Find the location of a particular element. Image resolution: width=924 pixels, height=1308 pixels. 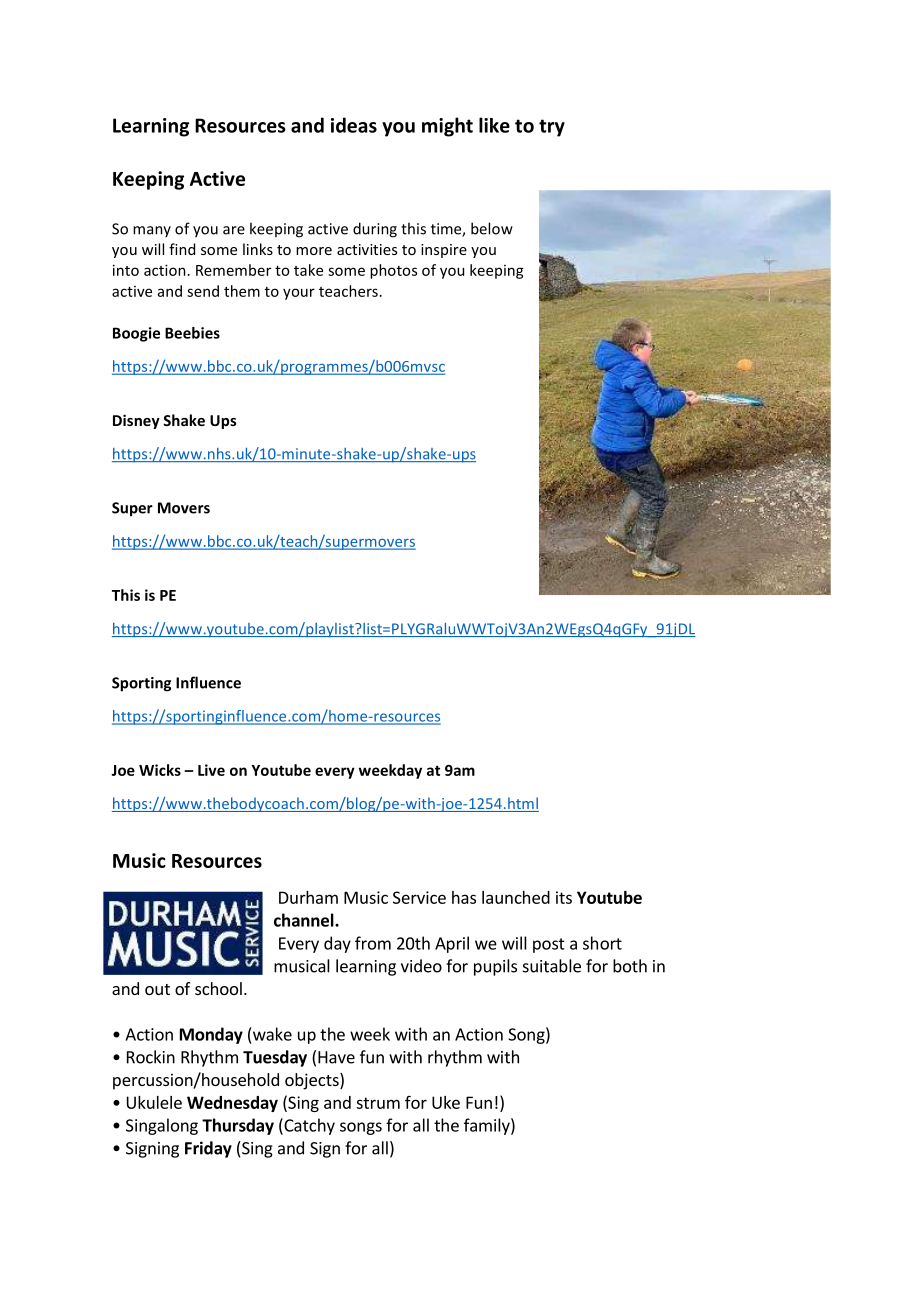

Service is located at coordinates (419, 897).
